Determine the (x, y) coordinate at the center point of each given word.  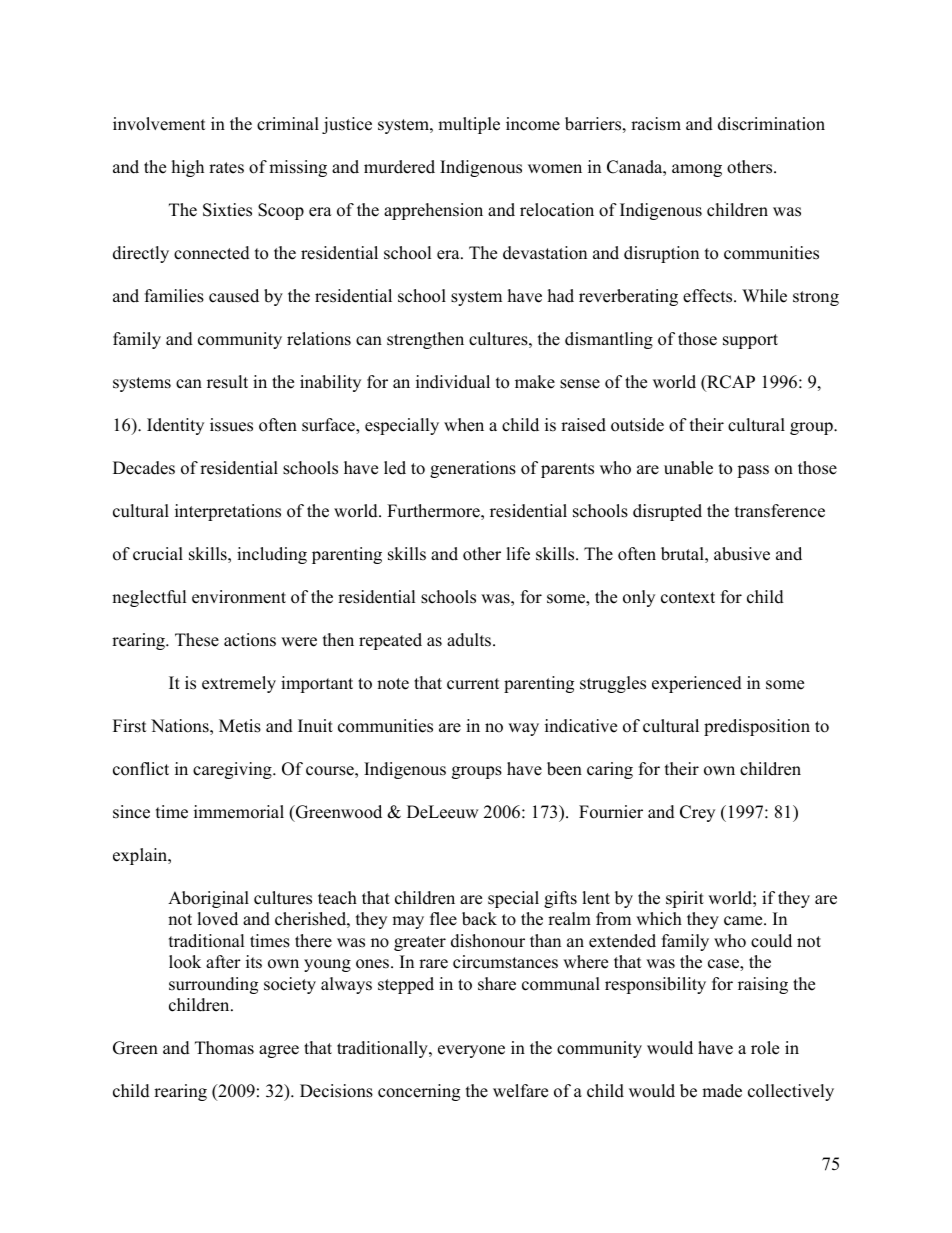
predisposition (757, 727)
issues (231, 425)
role (765, 1048)
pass (753, 471)
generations (473, 469)
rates (226, 168)
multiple (469, 125)
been (564, 769)
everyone (471, 1051)
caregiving (233, 770)
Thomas (224, 1048)
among (697, 170)
